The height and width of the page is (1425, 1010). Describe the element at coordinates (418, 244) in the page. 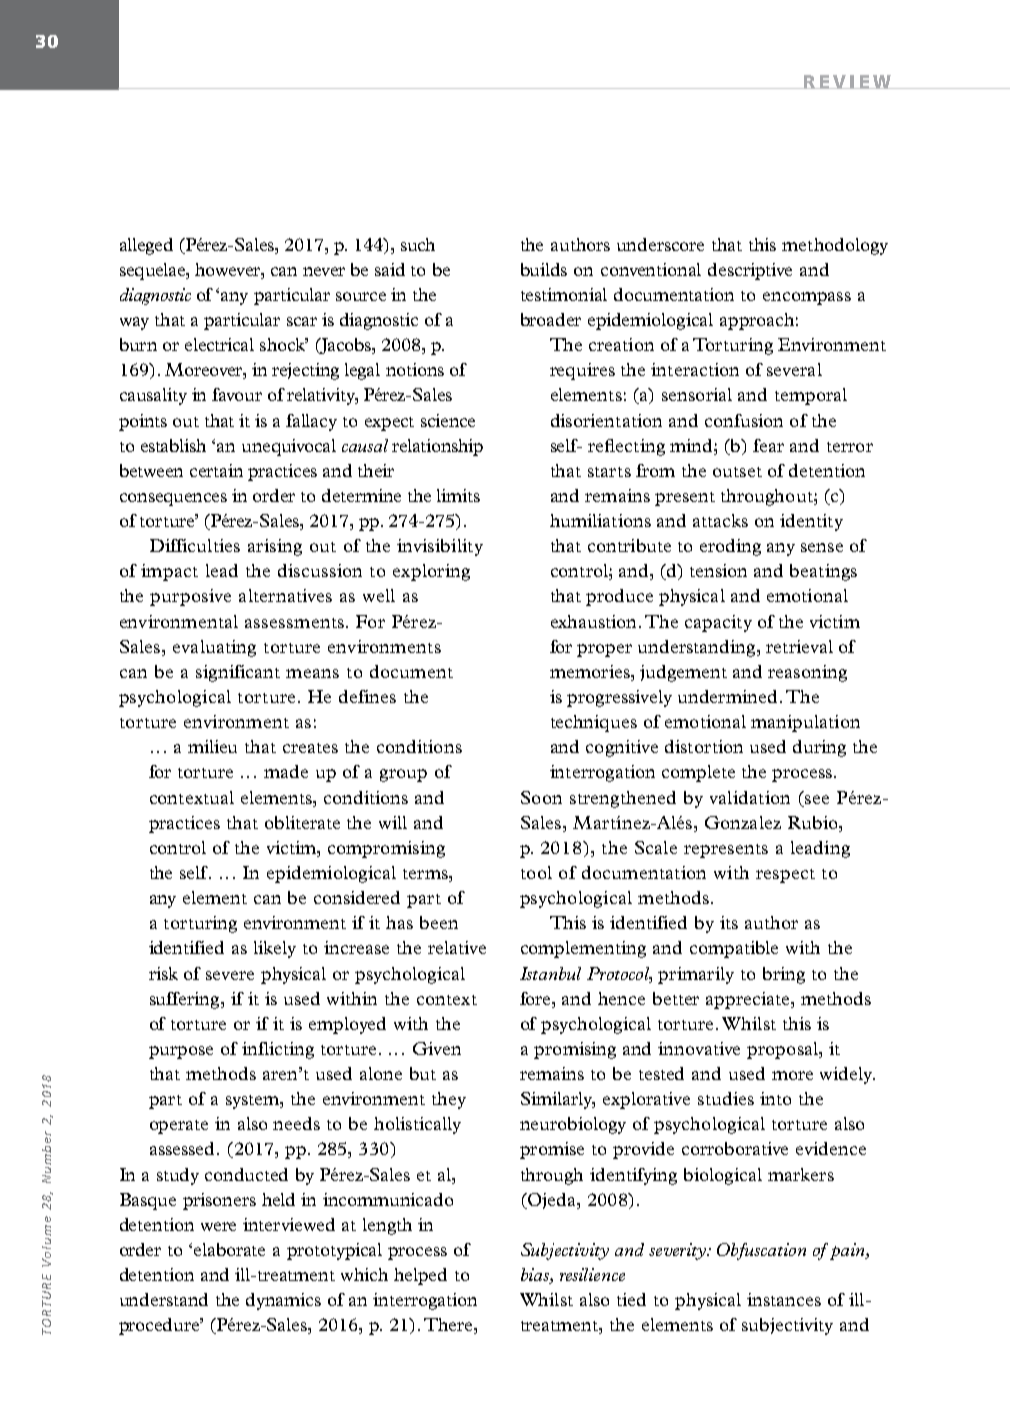

I see `such` at that location.
